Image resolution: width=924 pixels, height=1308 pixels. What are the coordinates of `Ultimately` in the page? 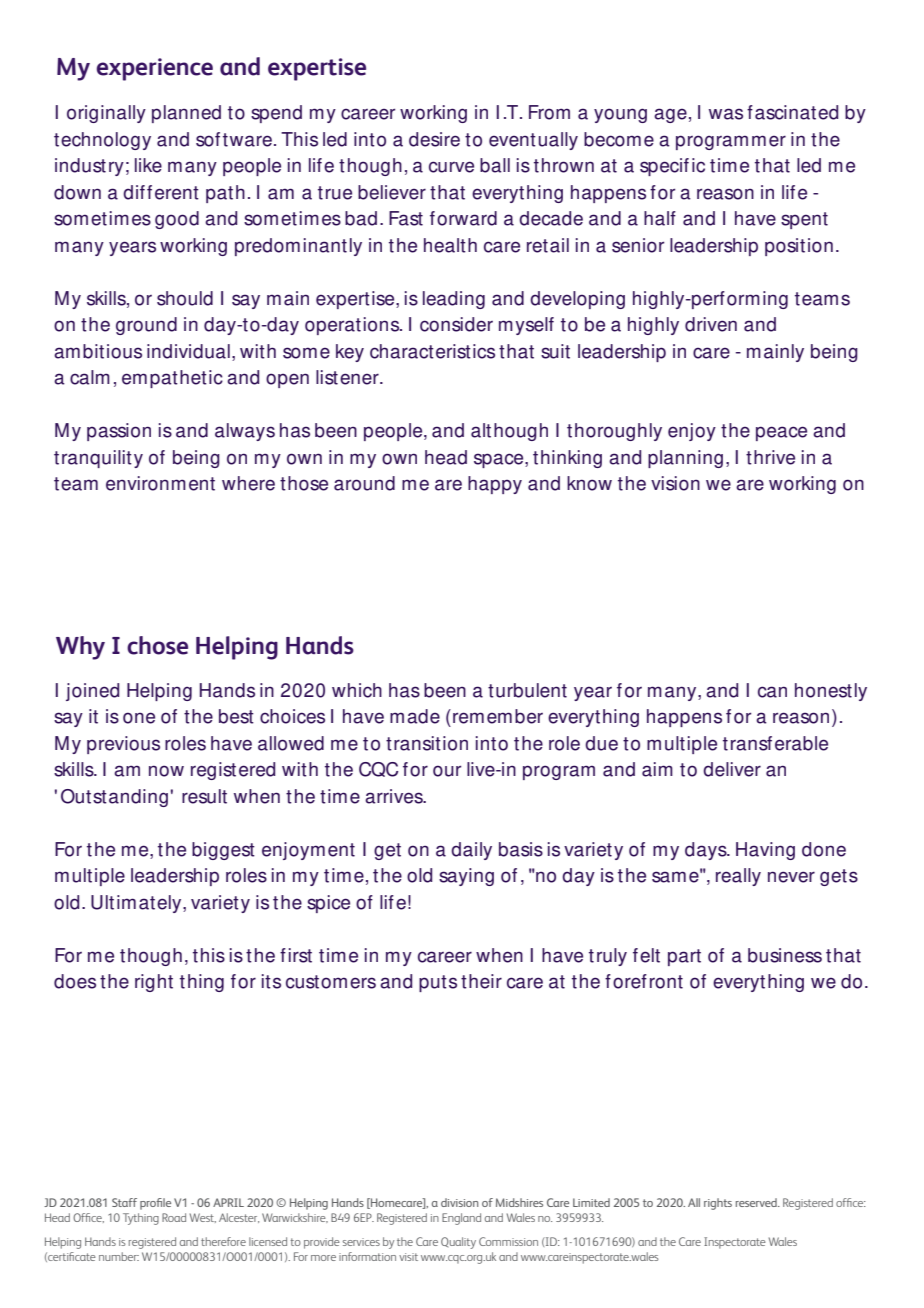 It's located at (137, 904).
